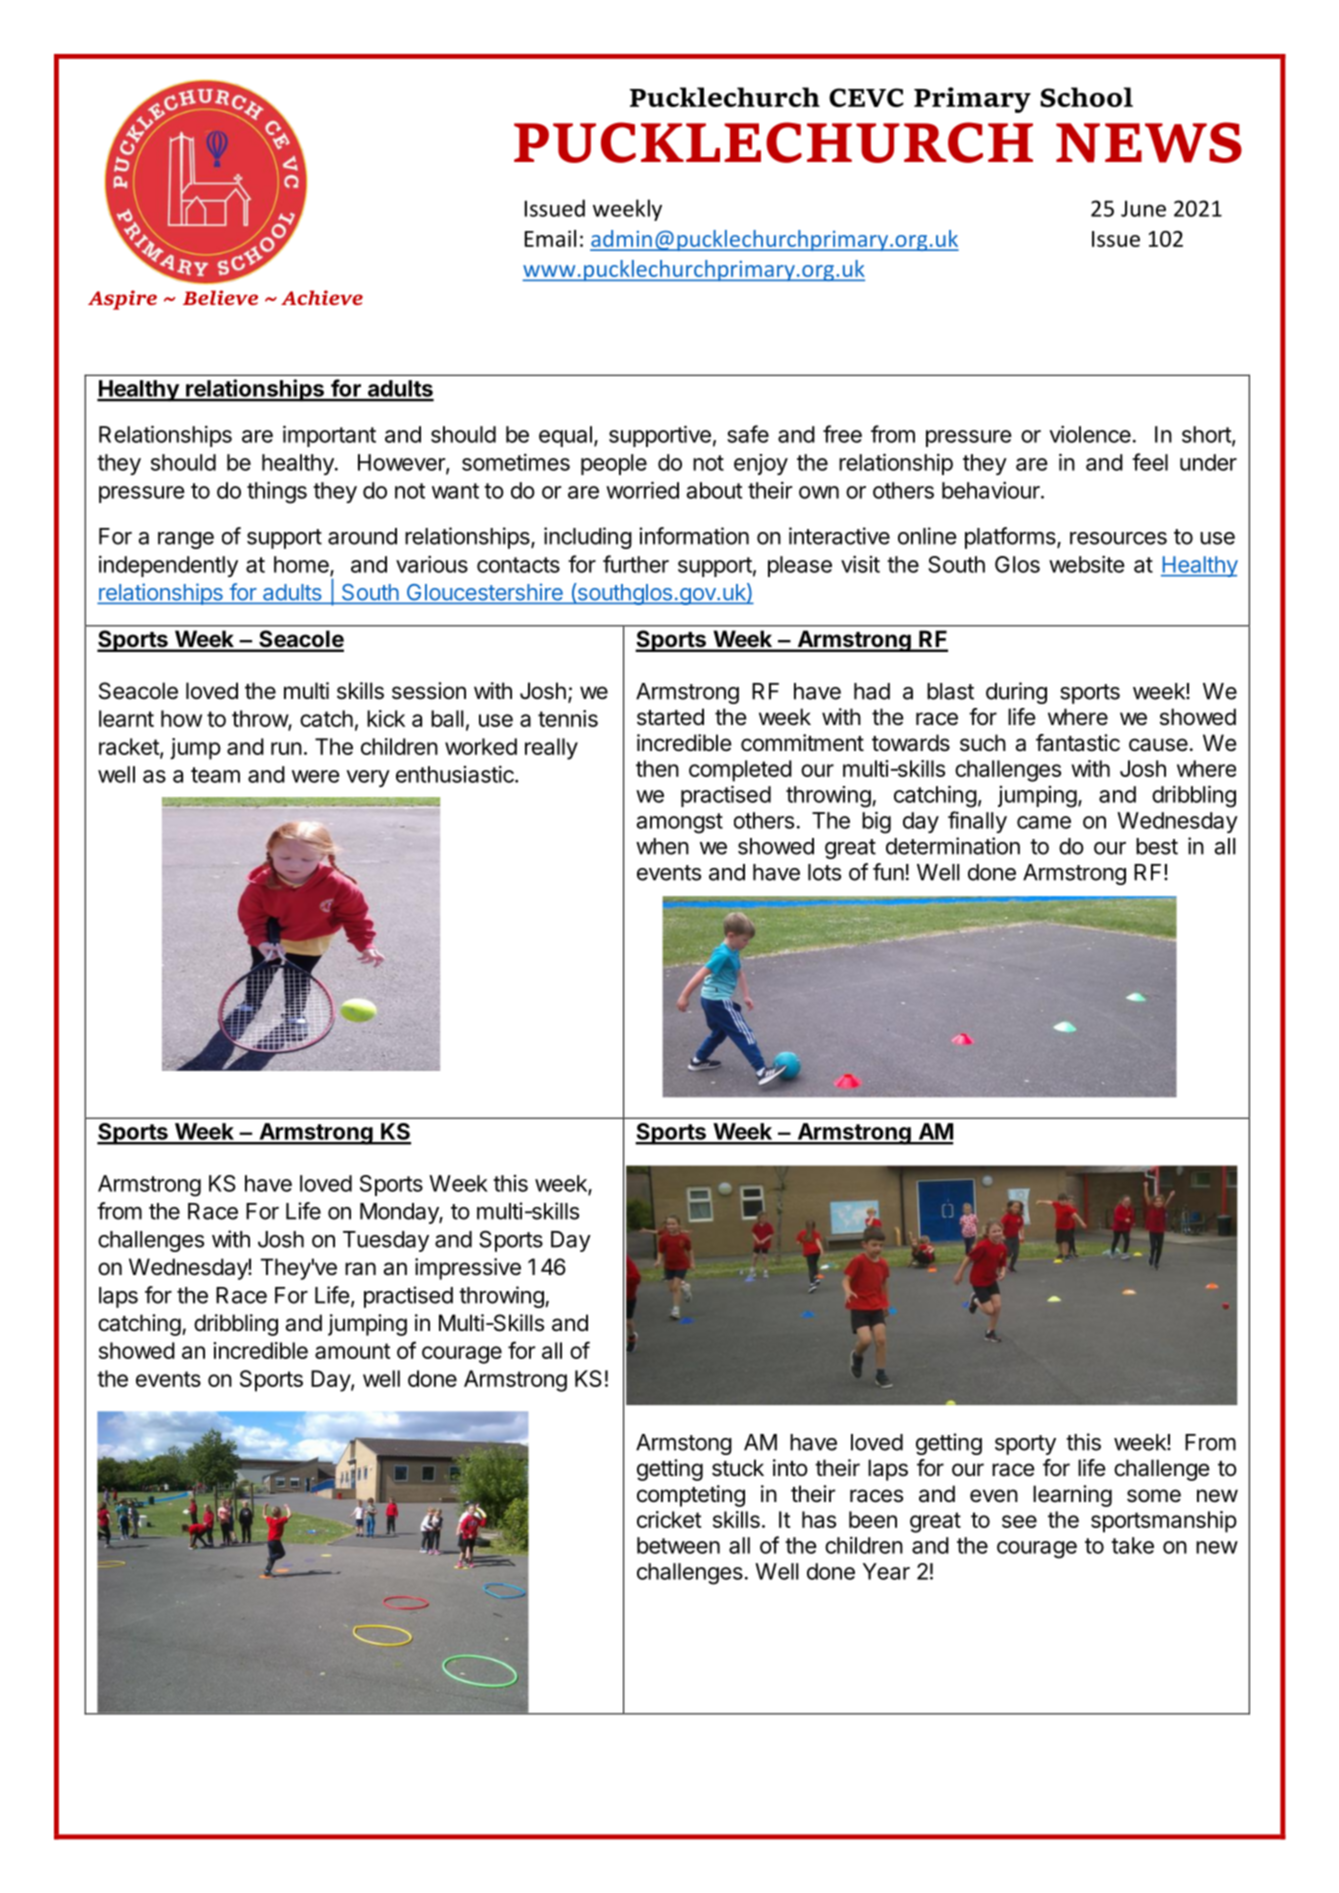 This screenshot has width=1339, height=1893. I want to click on Email, so click(550, 238).
